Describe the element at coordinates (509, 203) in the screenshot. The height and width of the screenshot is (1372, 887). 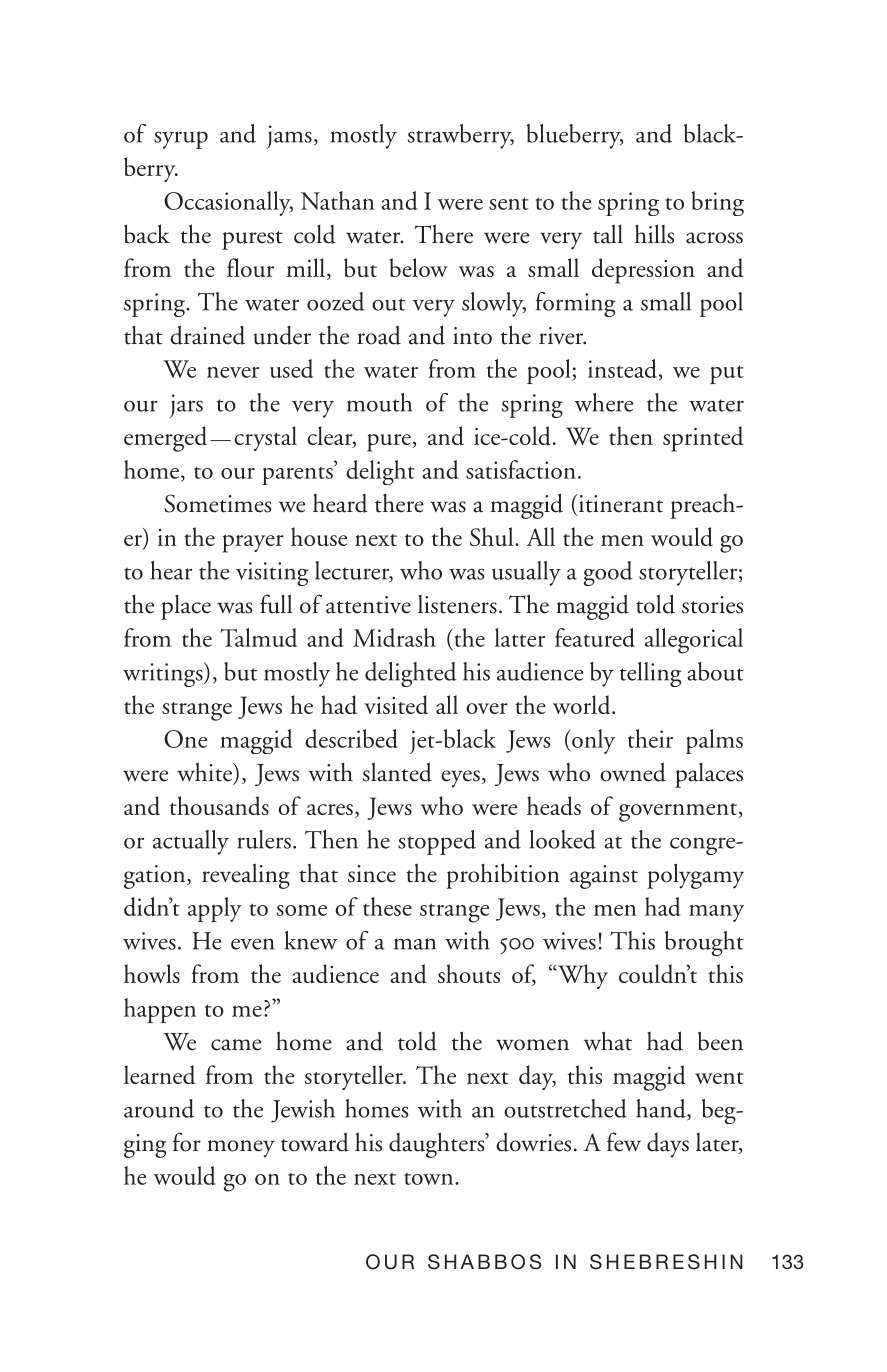
I see `sent` at that location.
